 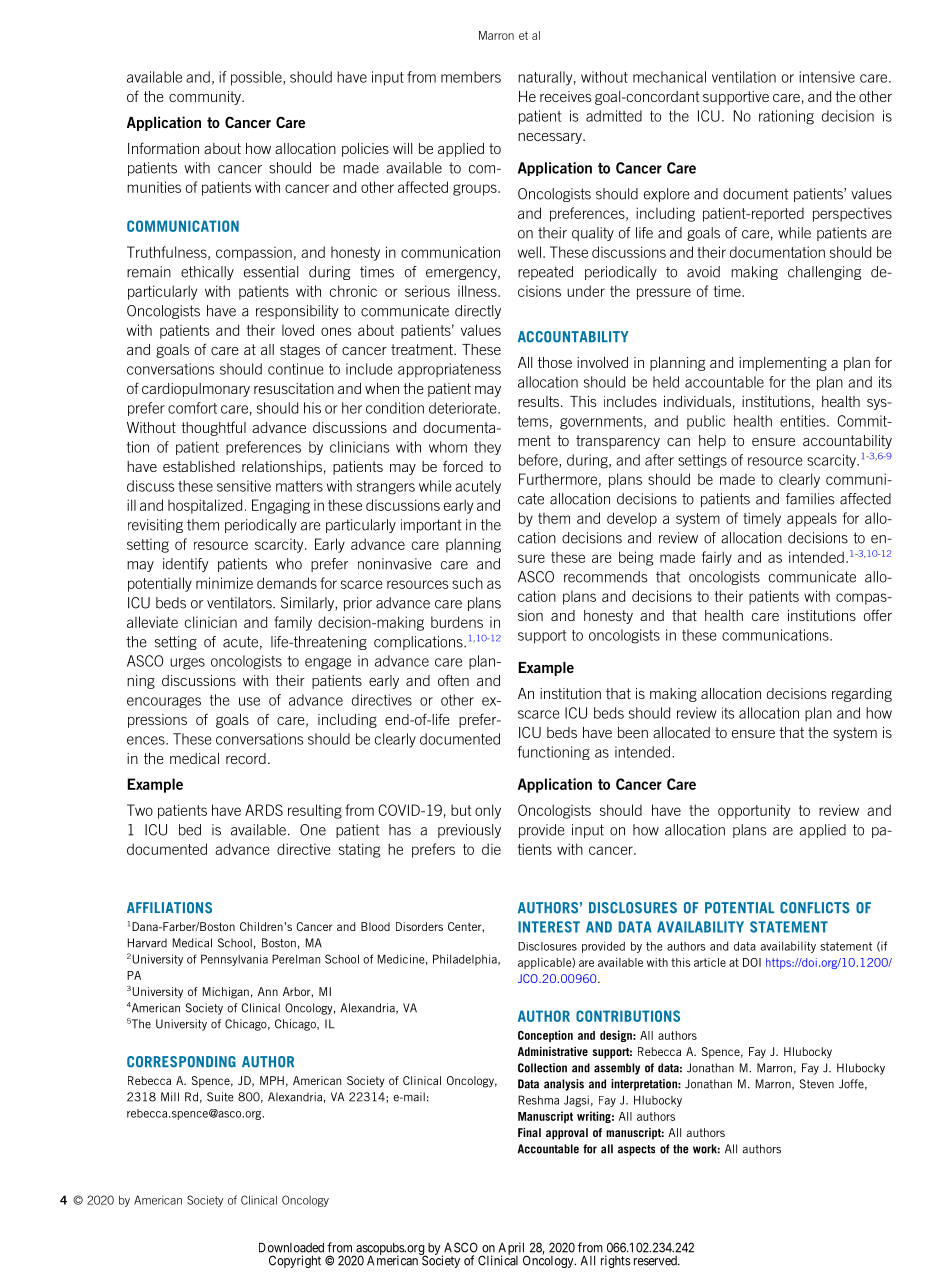 What do you see at coordinates (824, 273) in the screenshot?
I see `challenging` at bounding box center [824, 273].
